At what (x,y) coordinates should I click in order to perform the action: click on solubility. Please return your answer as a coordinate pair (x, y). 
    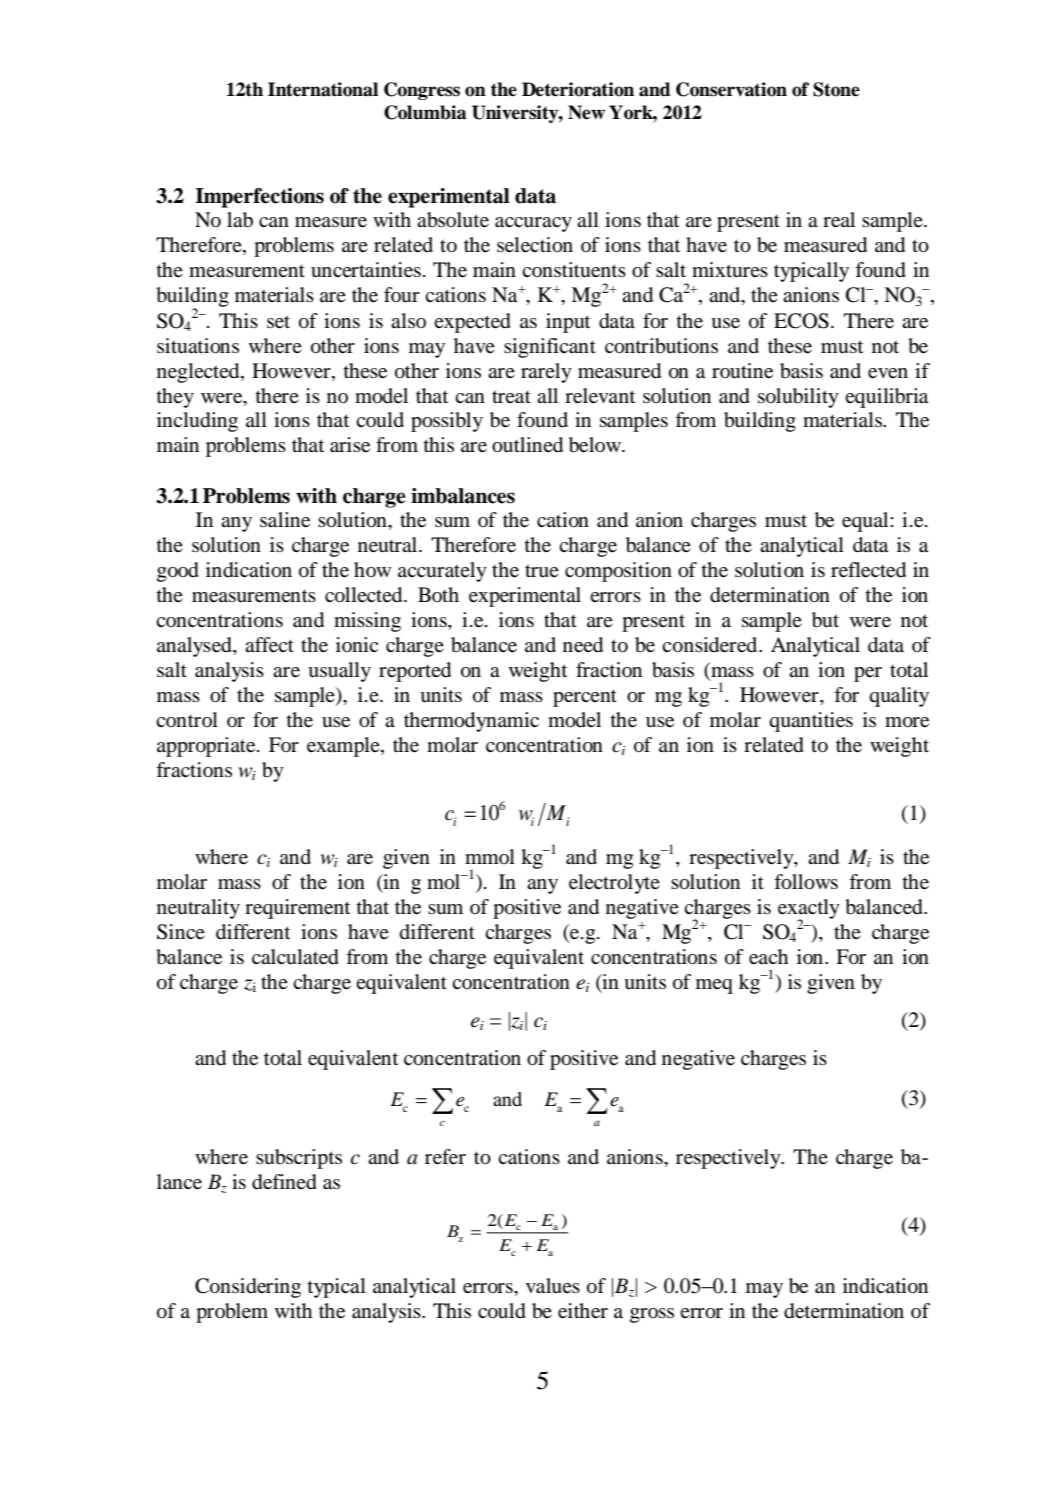
    Looking at the image, I should click on (798, 398).
